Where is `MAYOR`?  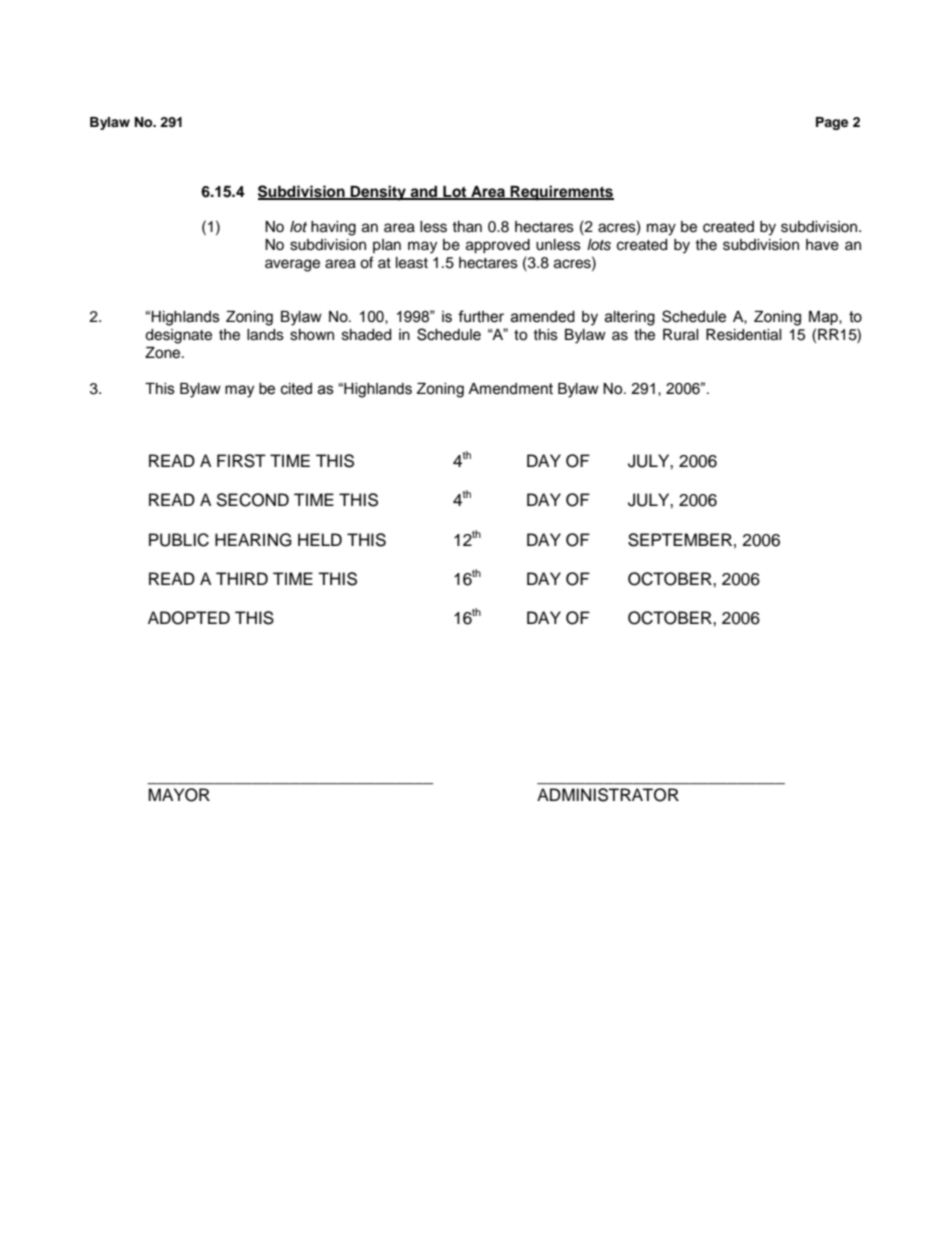 MAYOR is located at coordinates (179, 795).
